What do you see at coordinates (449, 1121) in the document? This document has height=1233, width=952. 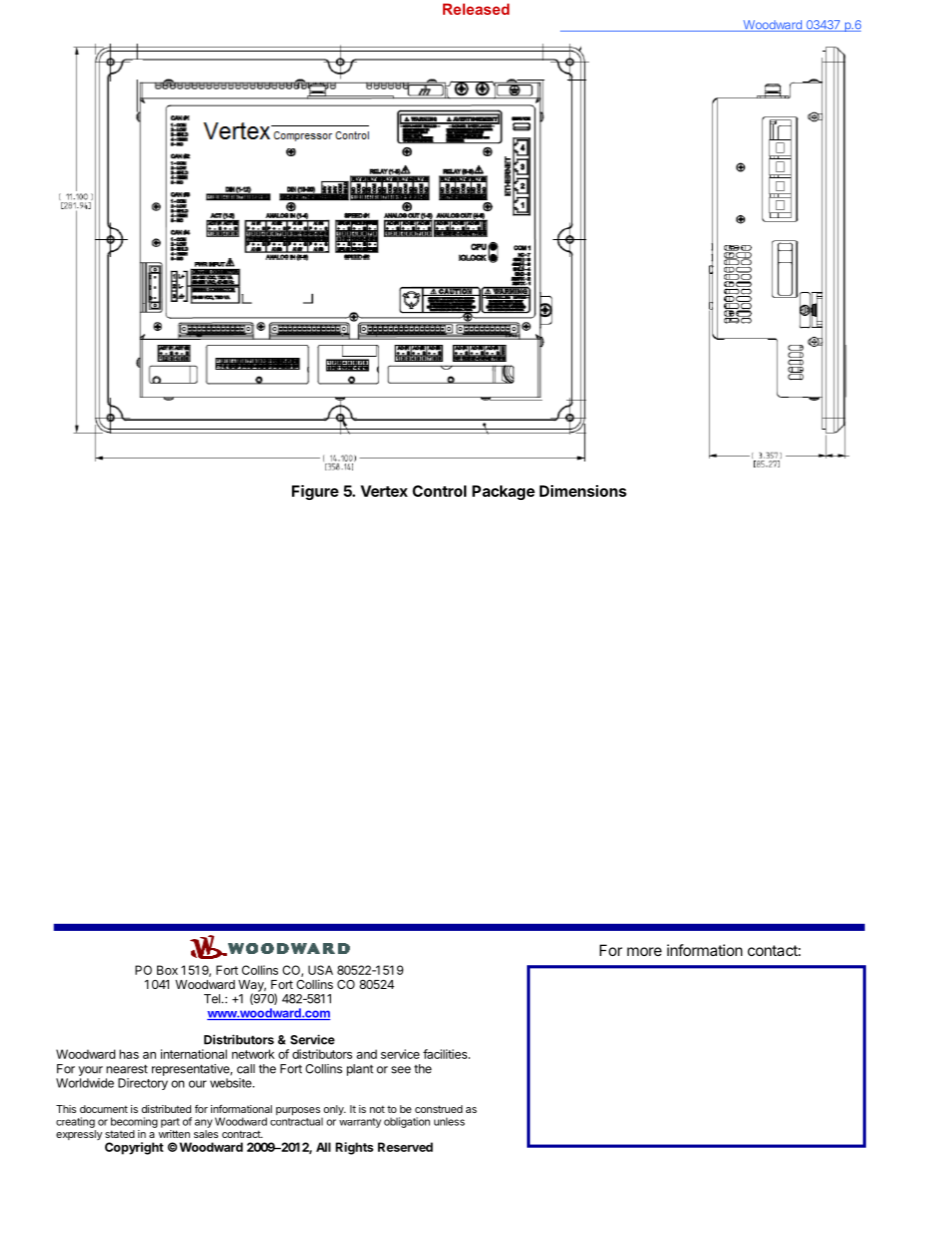 I see `unless` at bounding box center [449, 1121].
